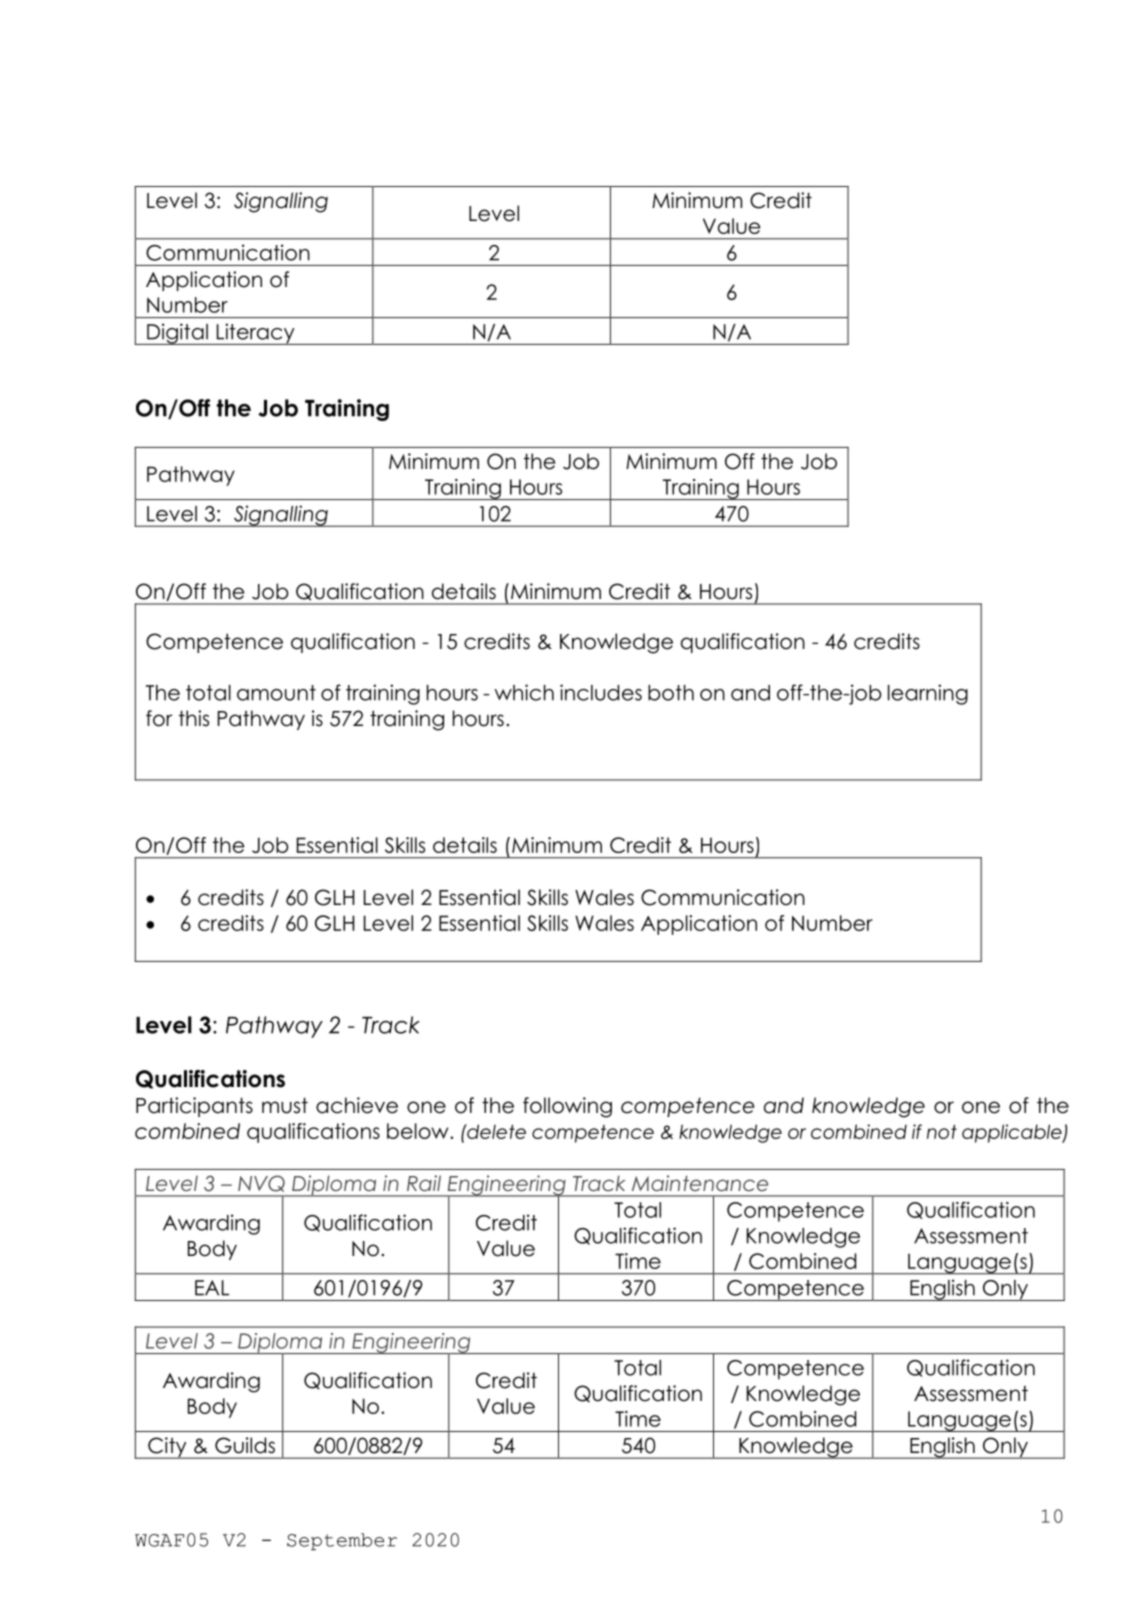  Describe the element at coordinates (342, 1541) in the document. I see `September` at that location.
